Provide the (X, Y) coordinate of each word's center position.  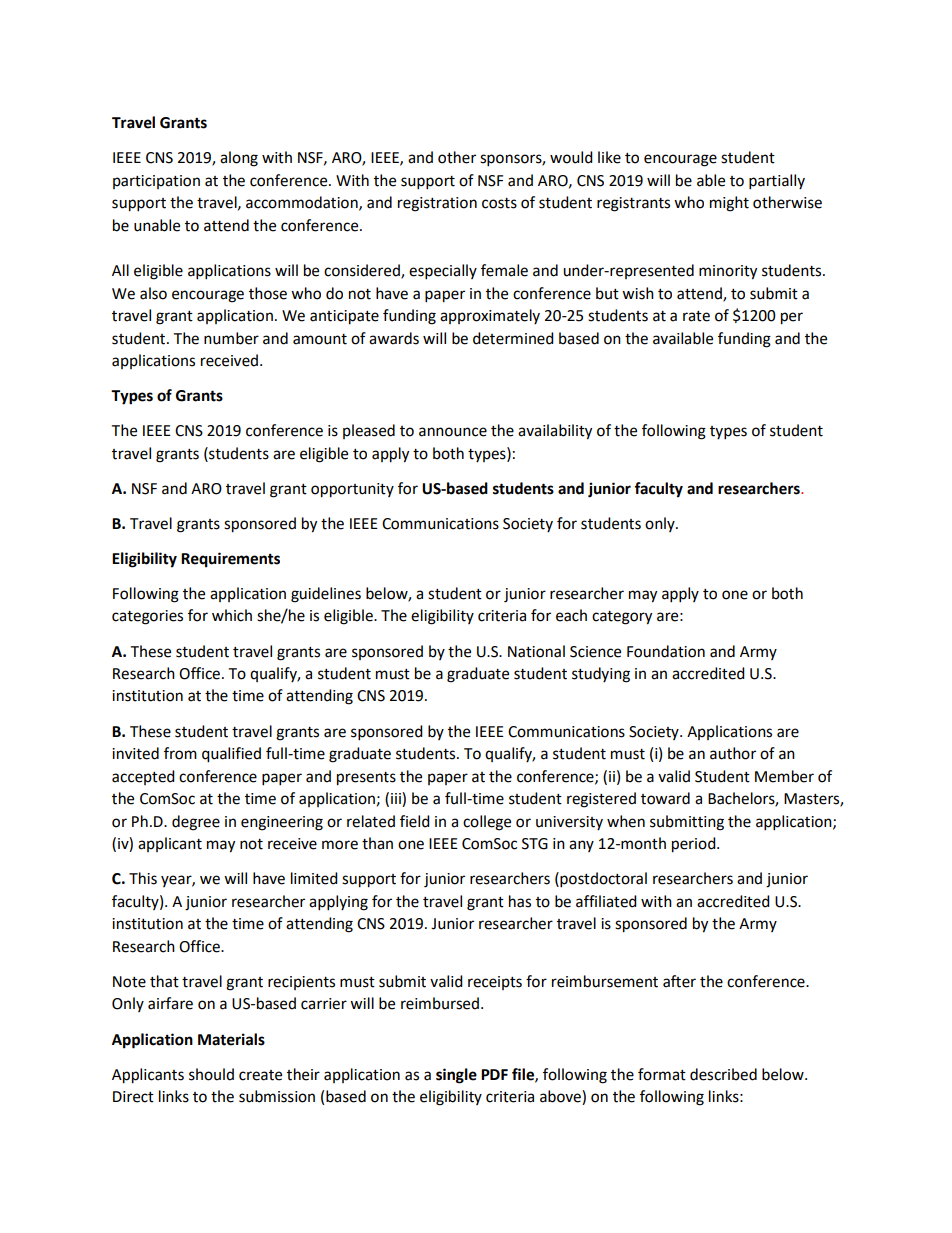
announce (453, 432)
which (232, 615)
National (536, 651)
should (211, 1074)
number (231, 338)
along (239, 159)
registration (437, 204)
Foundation (666, 651)
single (456, 1076)
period (695, 845)
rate (696, 316)
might (729, 204)
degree (196, 823)
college (487, 823)
